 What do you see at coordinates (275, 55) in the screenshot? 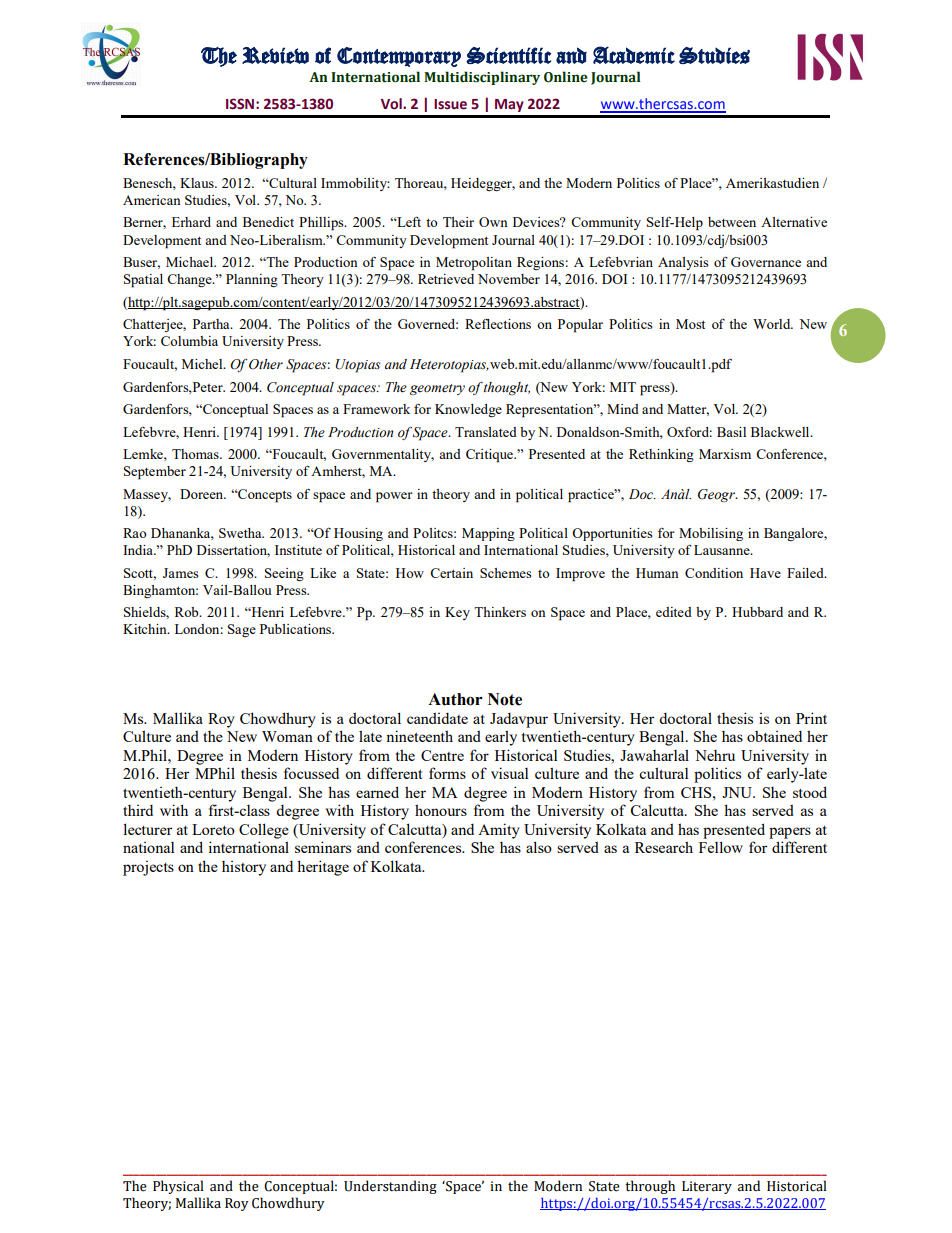
I see `Review` at bounding box center [275, 55].
